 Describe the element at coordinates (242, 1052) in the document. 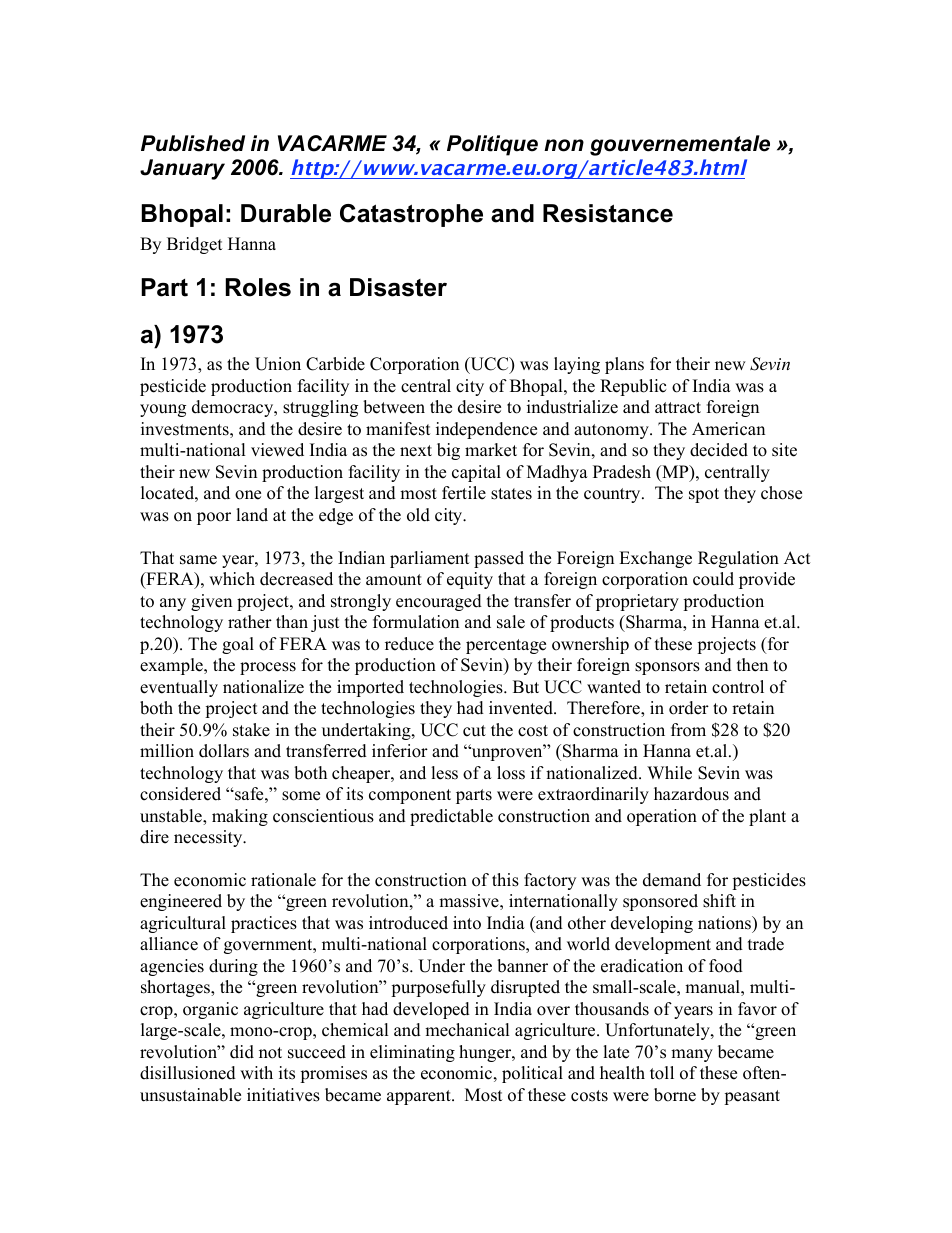

I see `did` at that location.
